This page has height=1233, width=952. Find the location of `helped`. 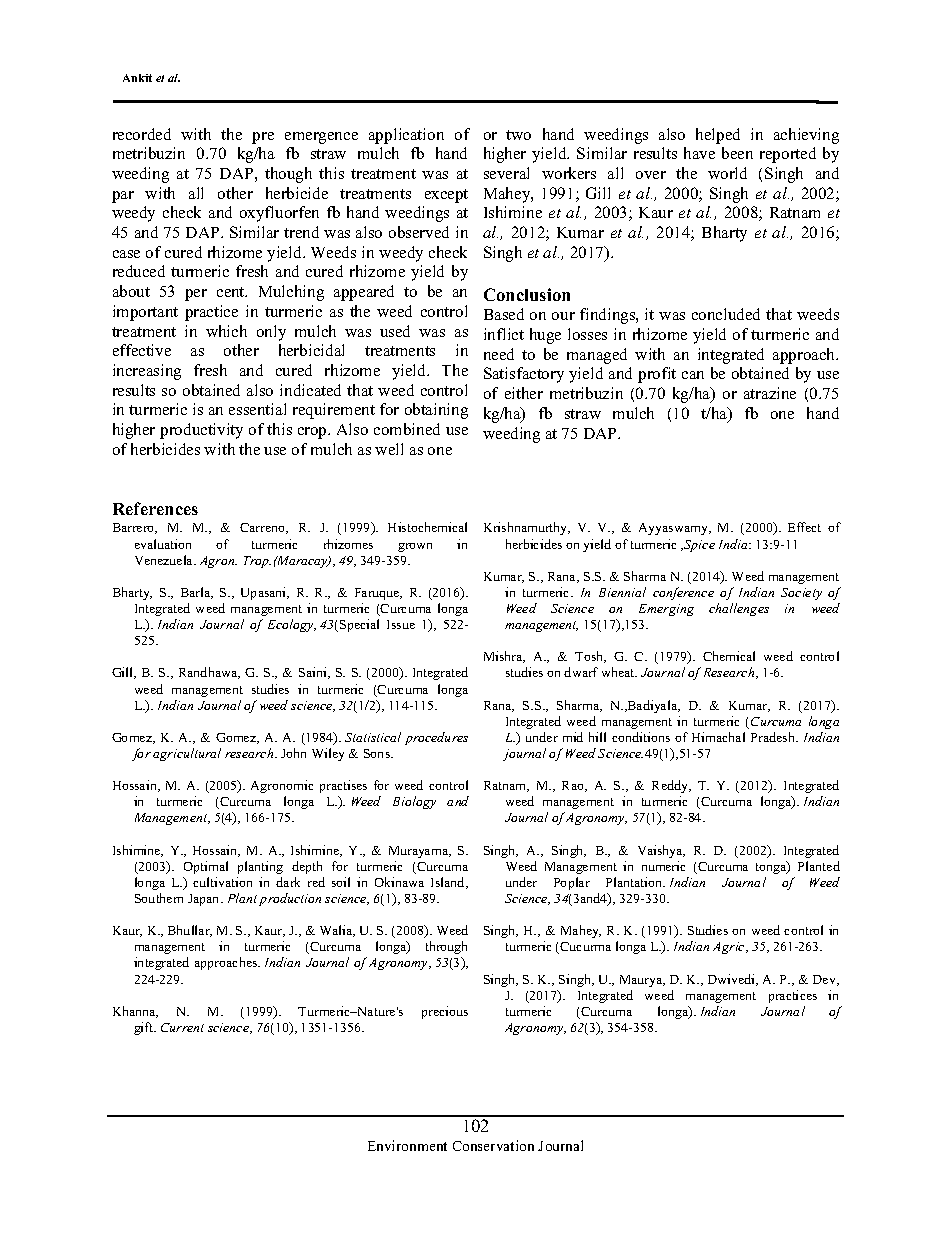

helped is located at coordinates (718, 136).
